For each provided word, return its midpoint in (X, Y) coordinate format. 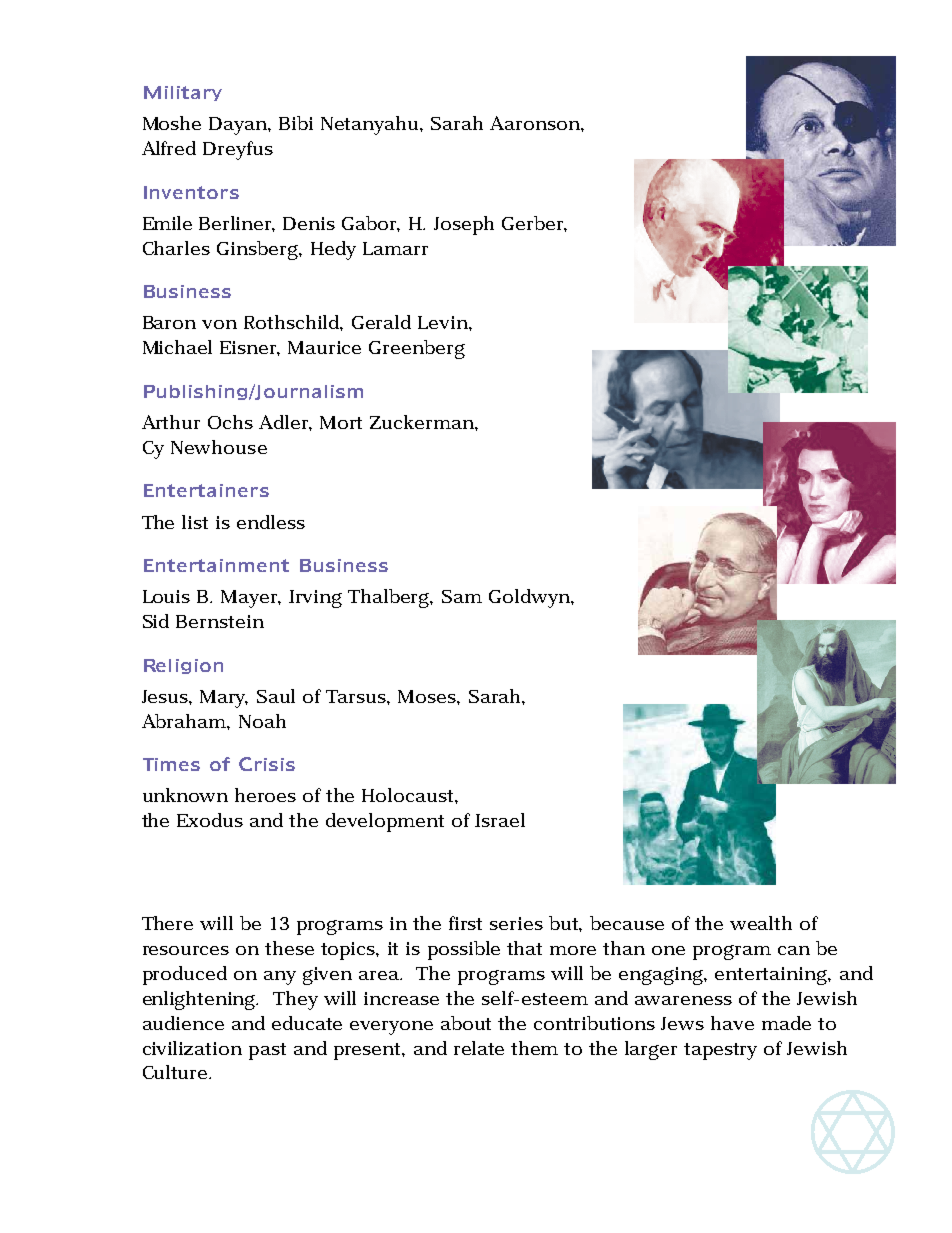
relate (479, 1048)
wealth (761, 923)
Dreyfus (238, 150)
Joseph (464, 225)
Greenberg (417, 349)
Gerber (534, 224)
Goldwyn (530, 598)
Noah (262, 721)
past (267, 1051)
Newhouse (219, 447)
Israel (500, 820)
